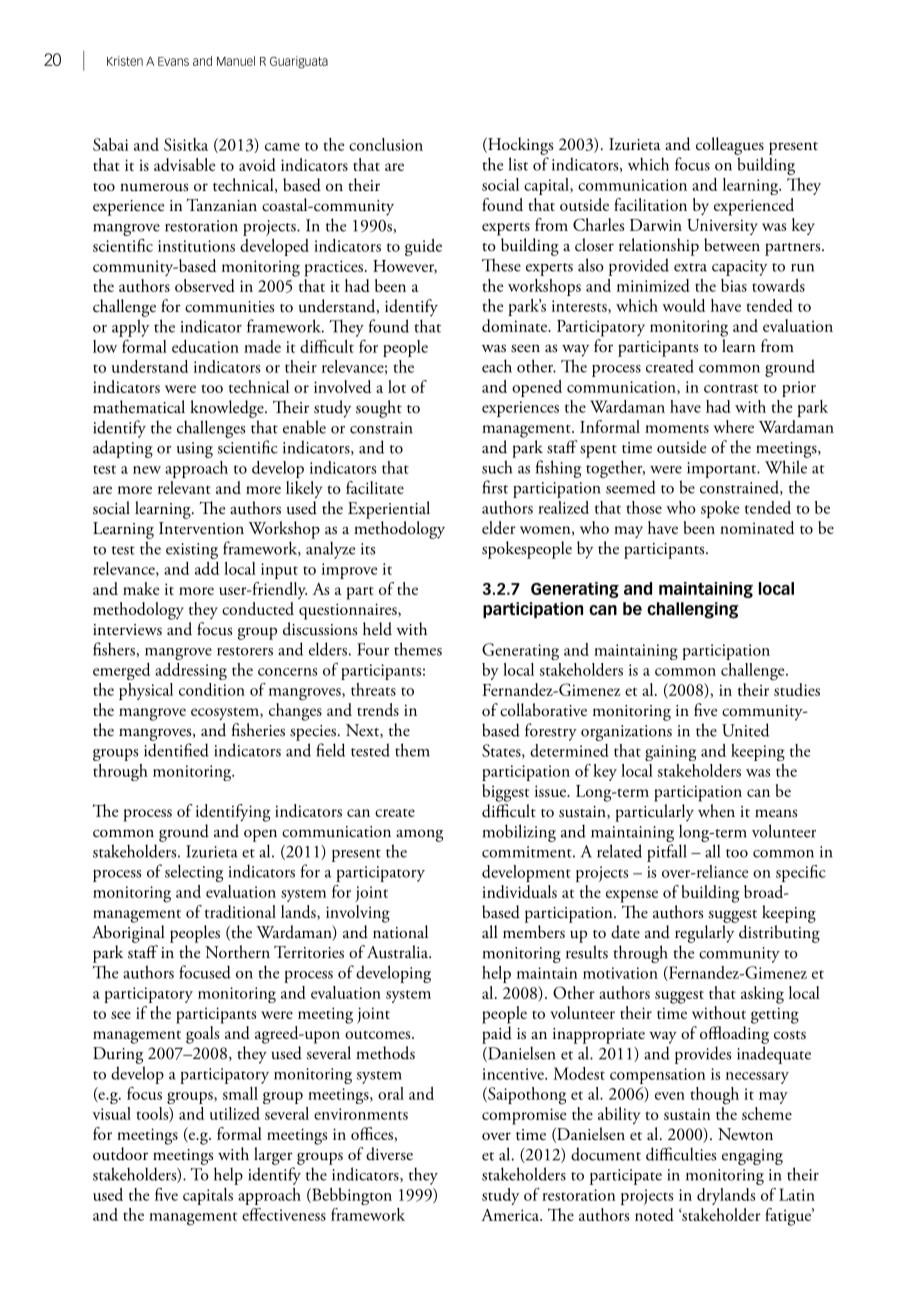 The image size is (924, 1308). I want to click on when, so click(716, 810).
